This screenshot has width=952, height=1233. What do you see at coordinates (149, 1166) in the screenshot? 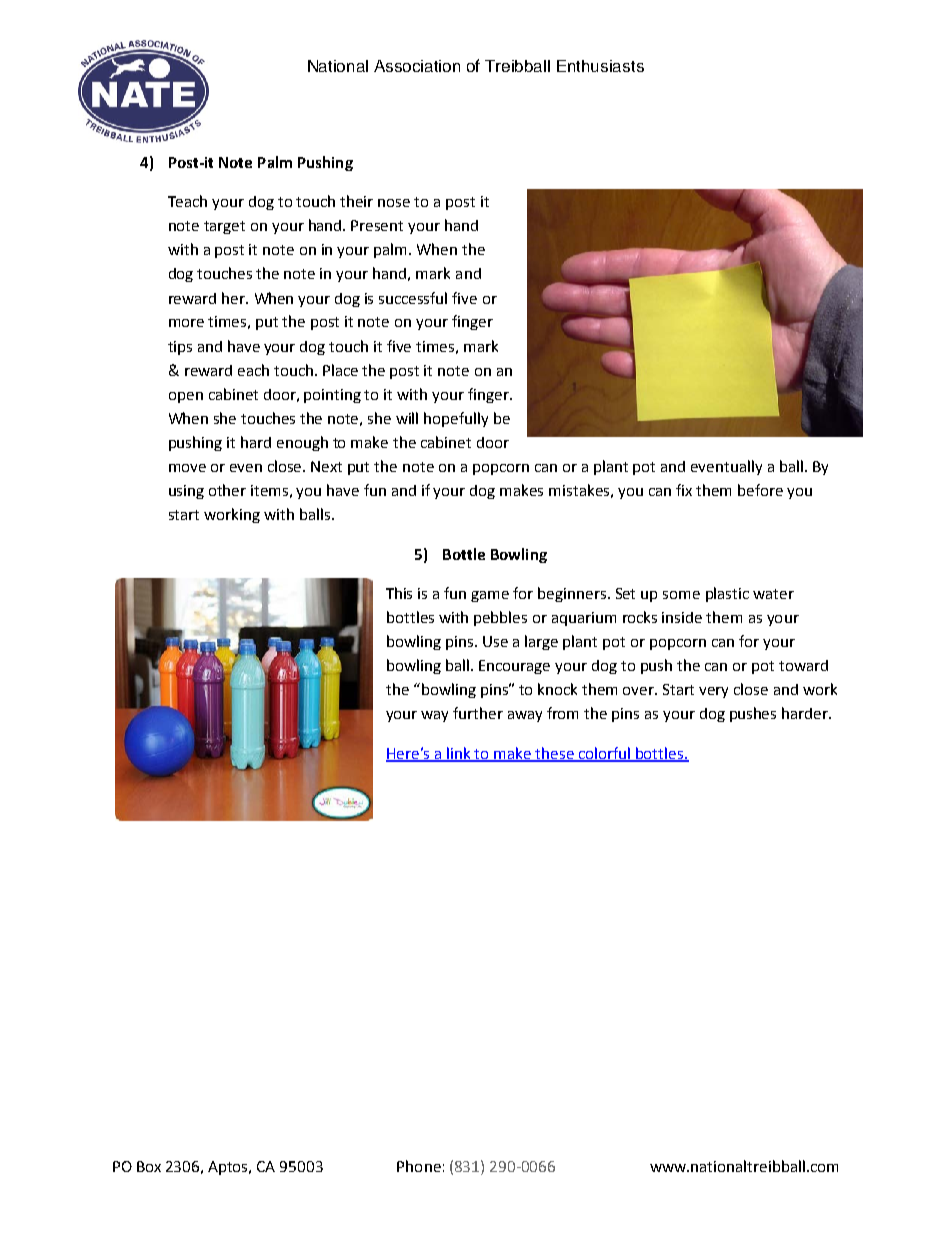
I see `Box` at bounding box center [149, 1166].
